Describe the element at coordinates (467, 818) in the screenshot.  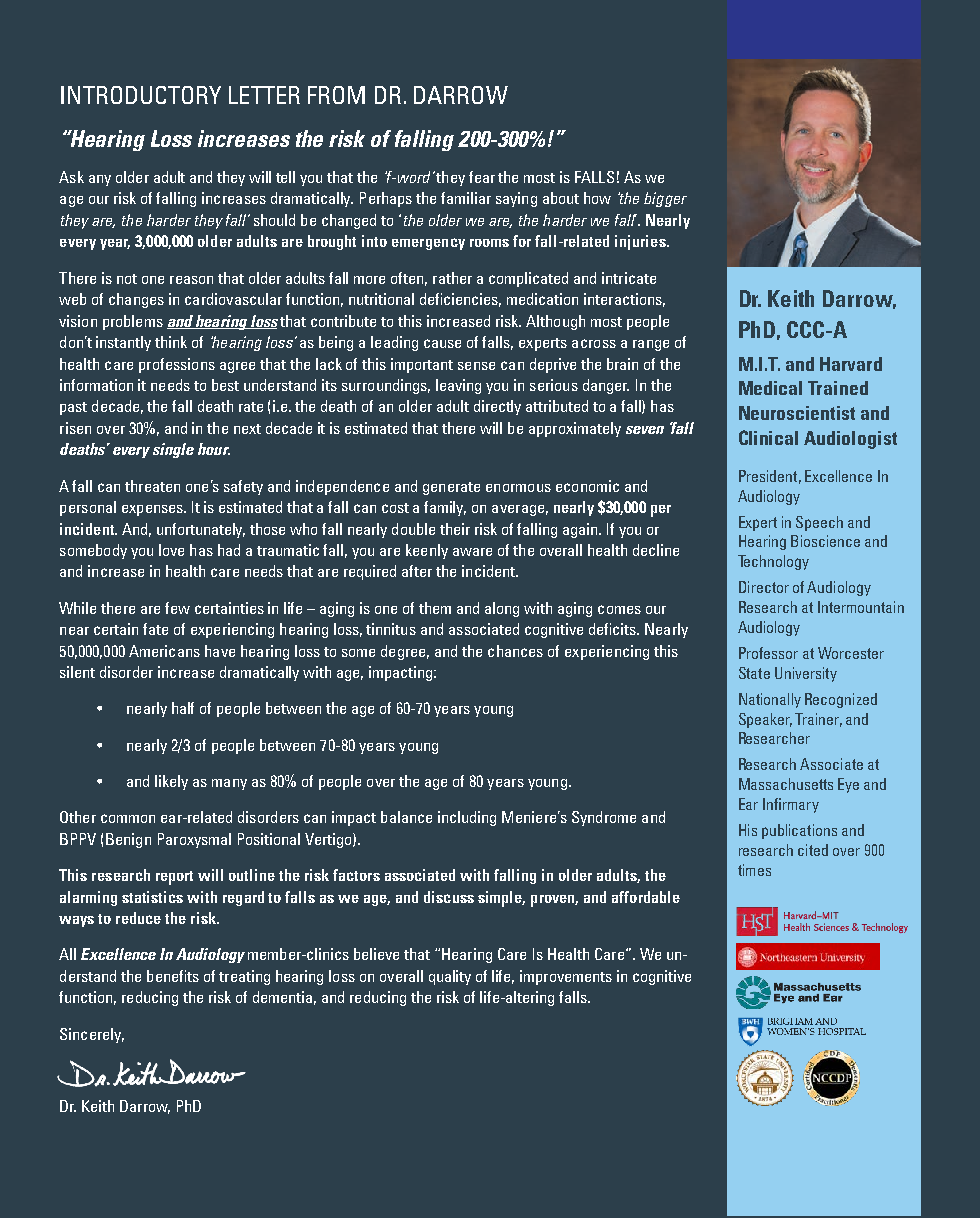
I see `including` at that location.
